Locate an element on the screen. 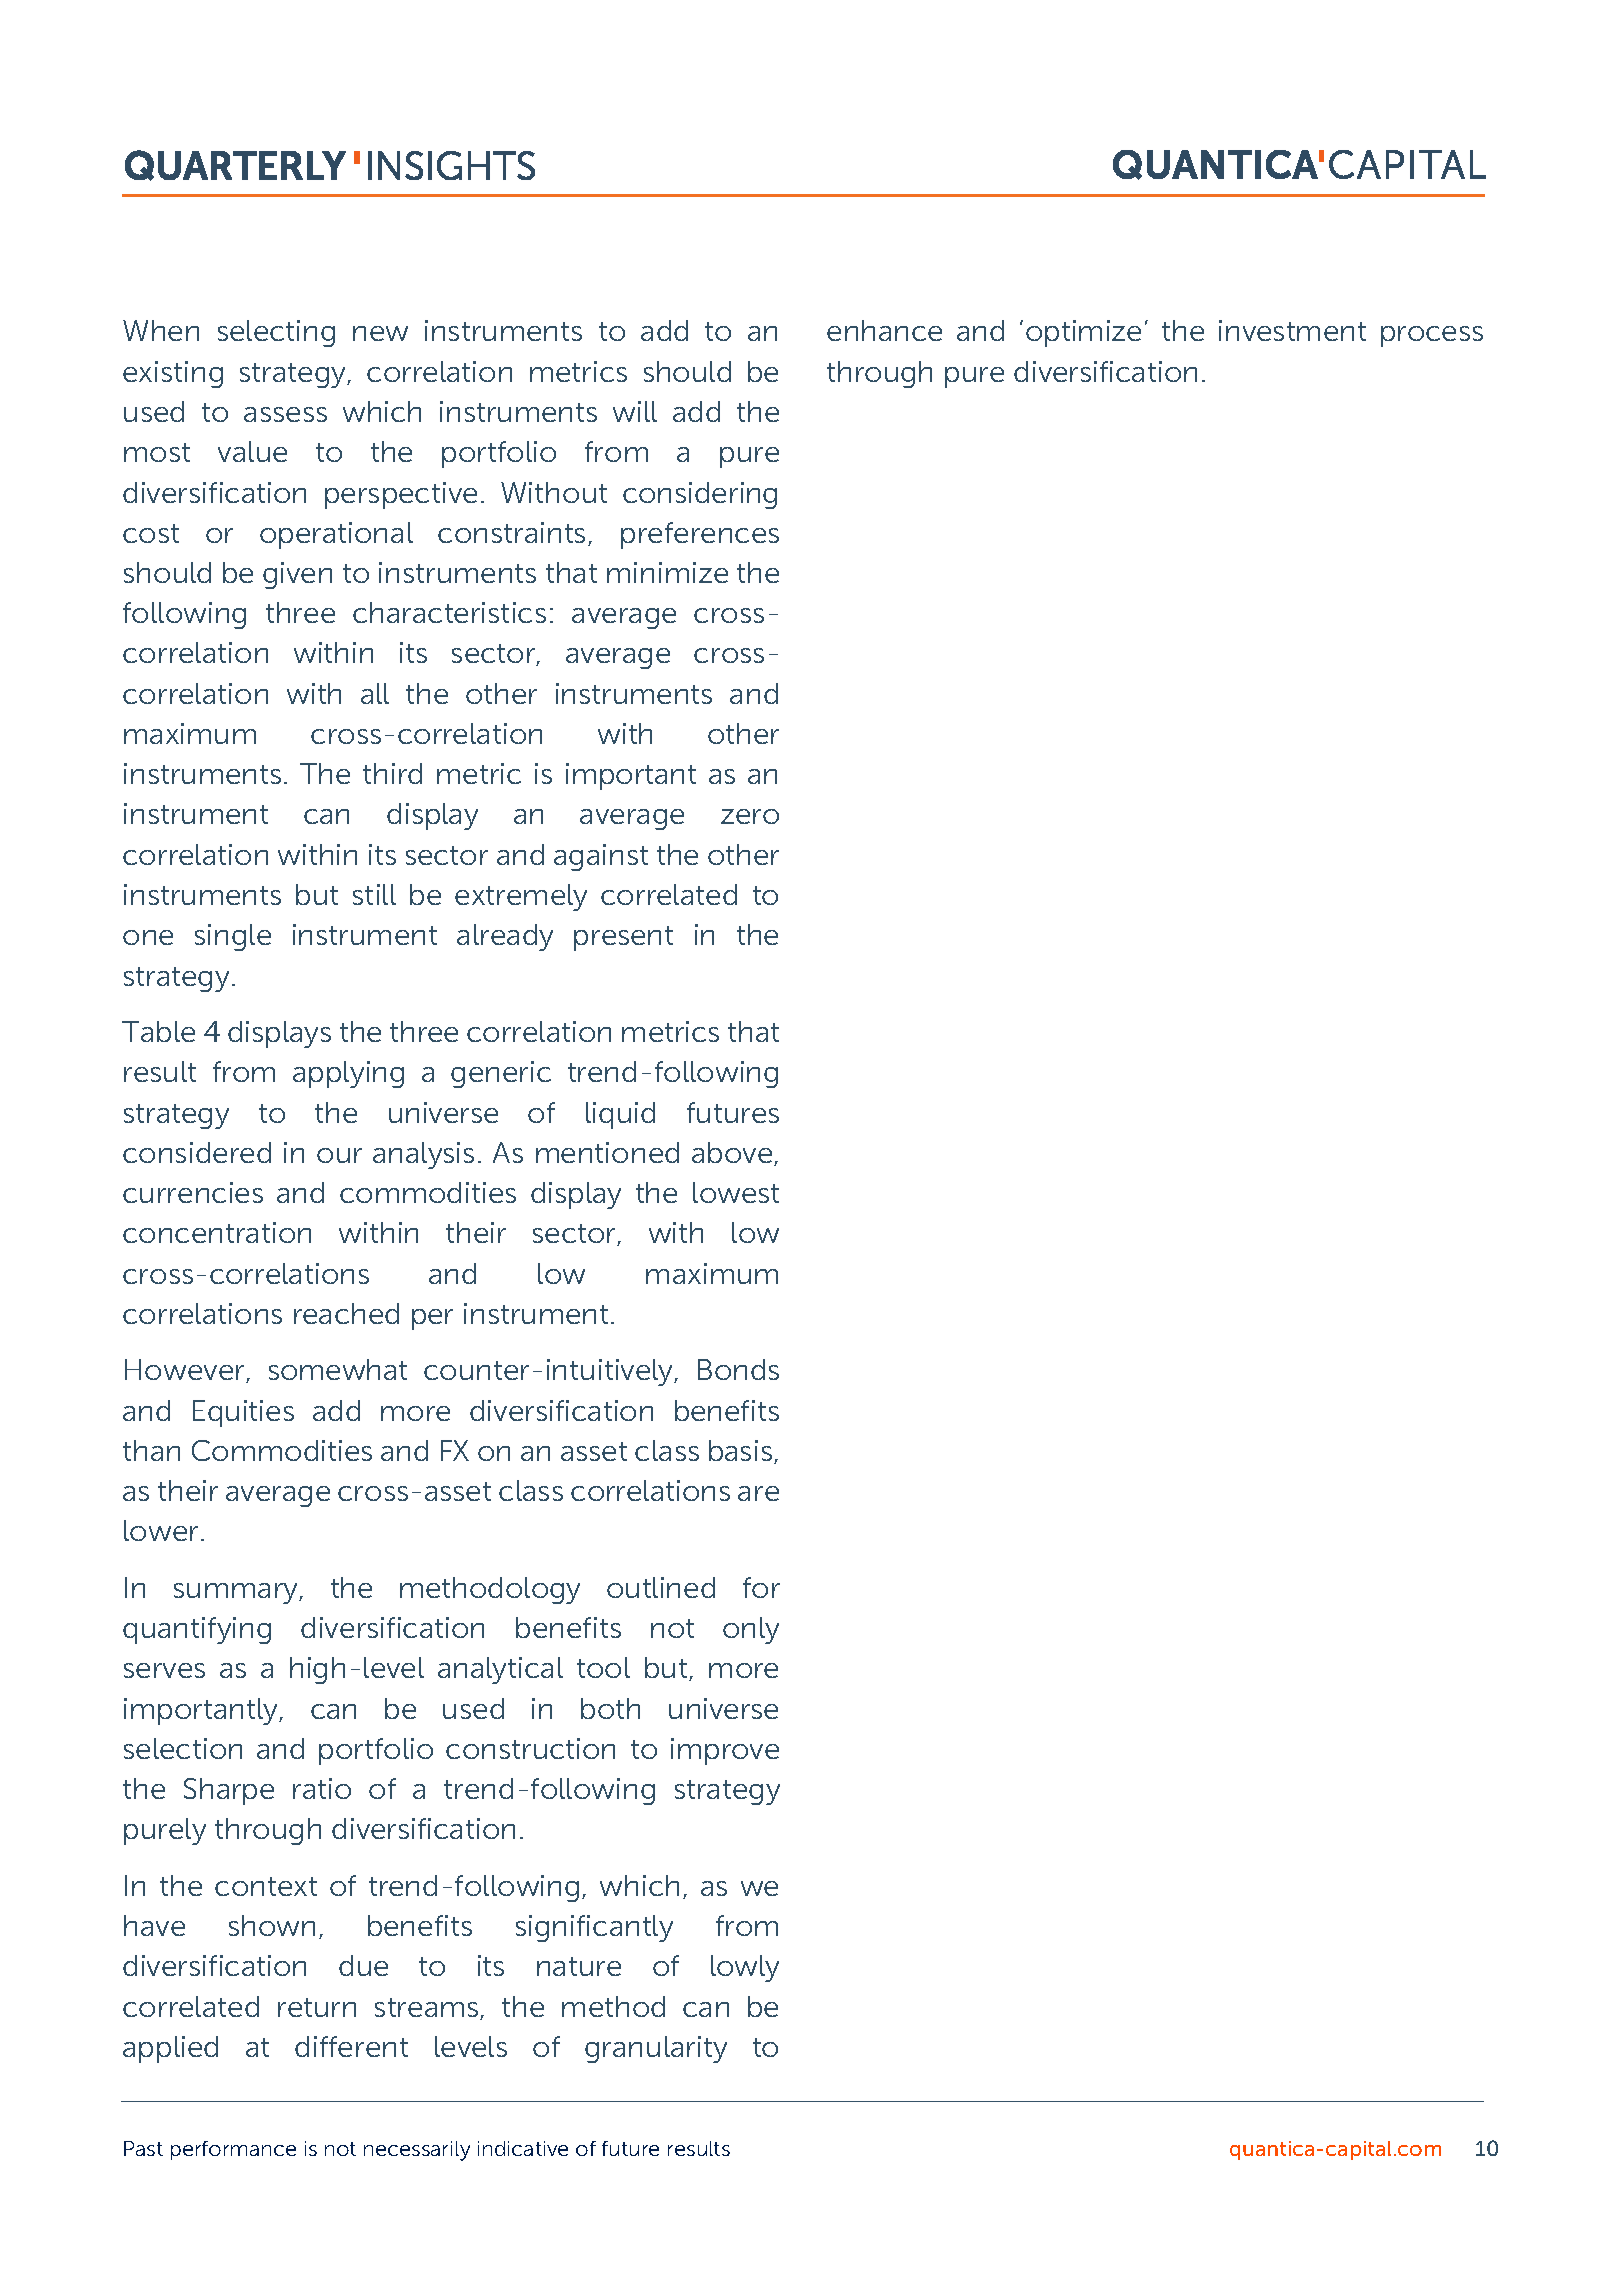  lowly is located at coordinates (745, 1968).
